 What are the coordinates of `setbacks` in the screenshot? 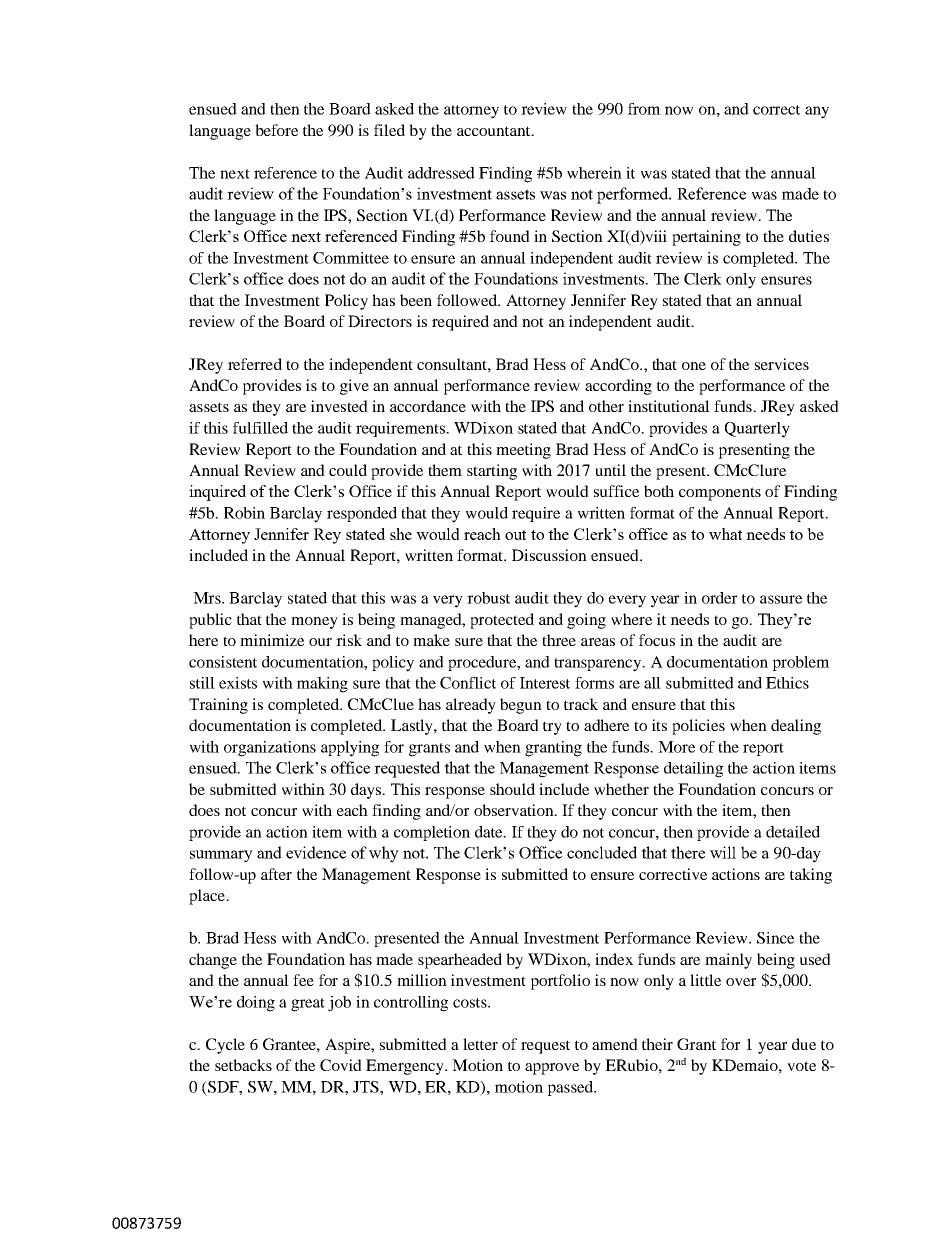 It's located at (243, 1065).
